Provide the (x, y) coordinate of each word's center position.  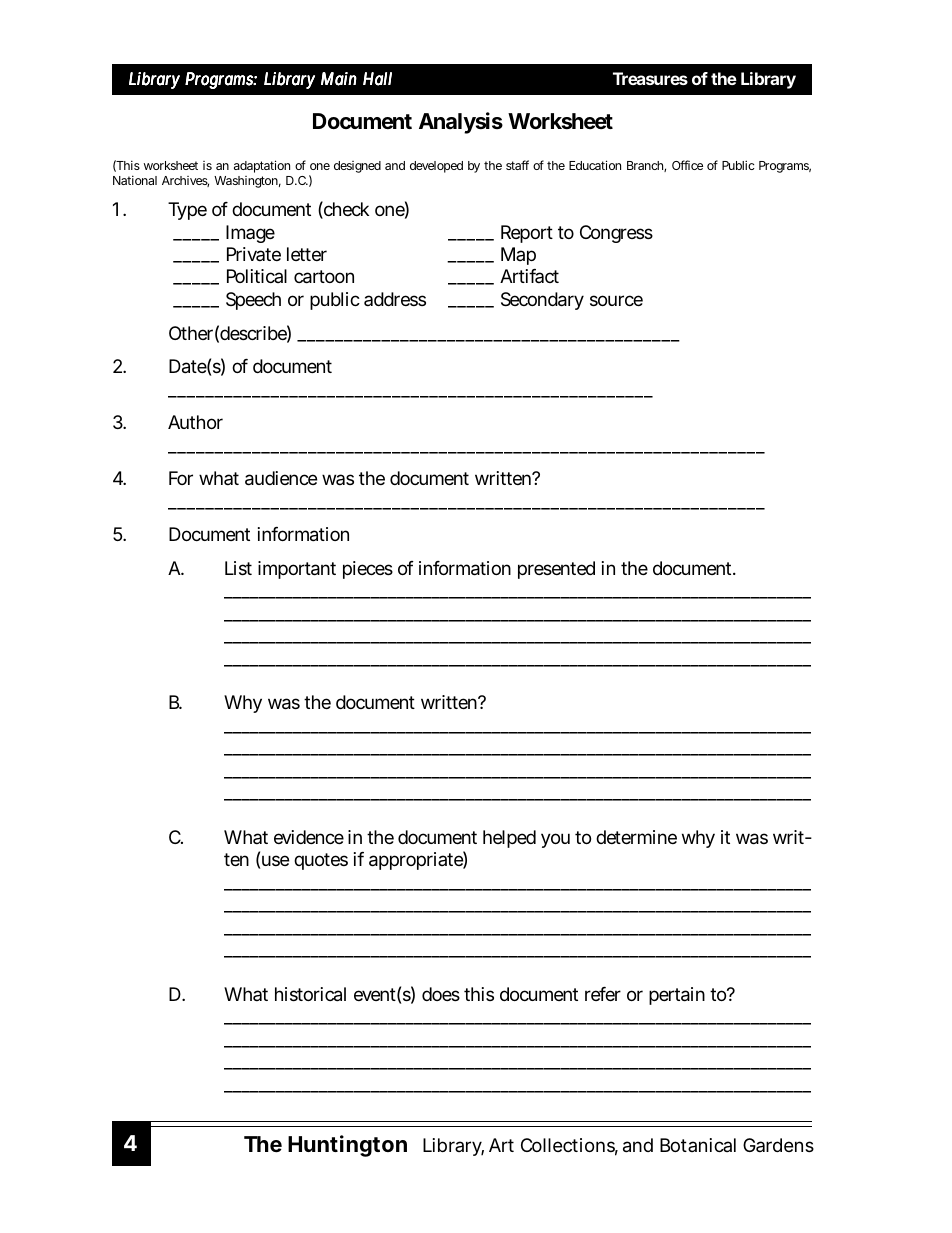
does (441, 994)
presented (556, 570)
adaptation (262, 166)
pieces (368, 570)
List (238, 568)
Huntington (347, 1146)
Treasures (650, 78)
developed (436, 167)
